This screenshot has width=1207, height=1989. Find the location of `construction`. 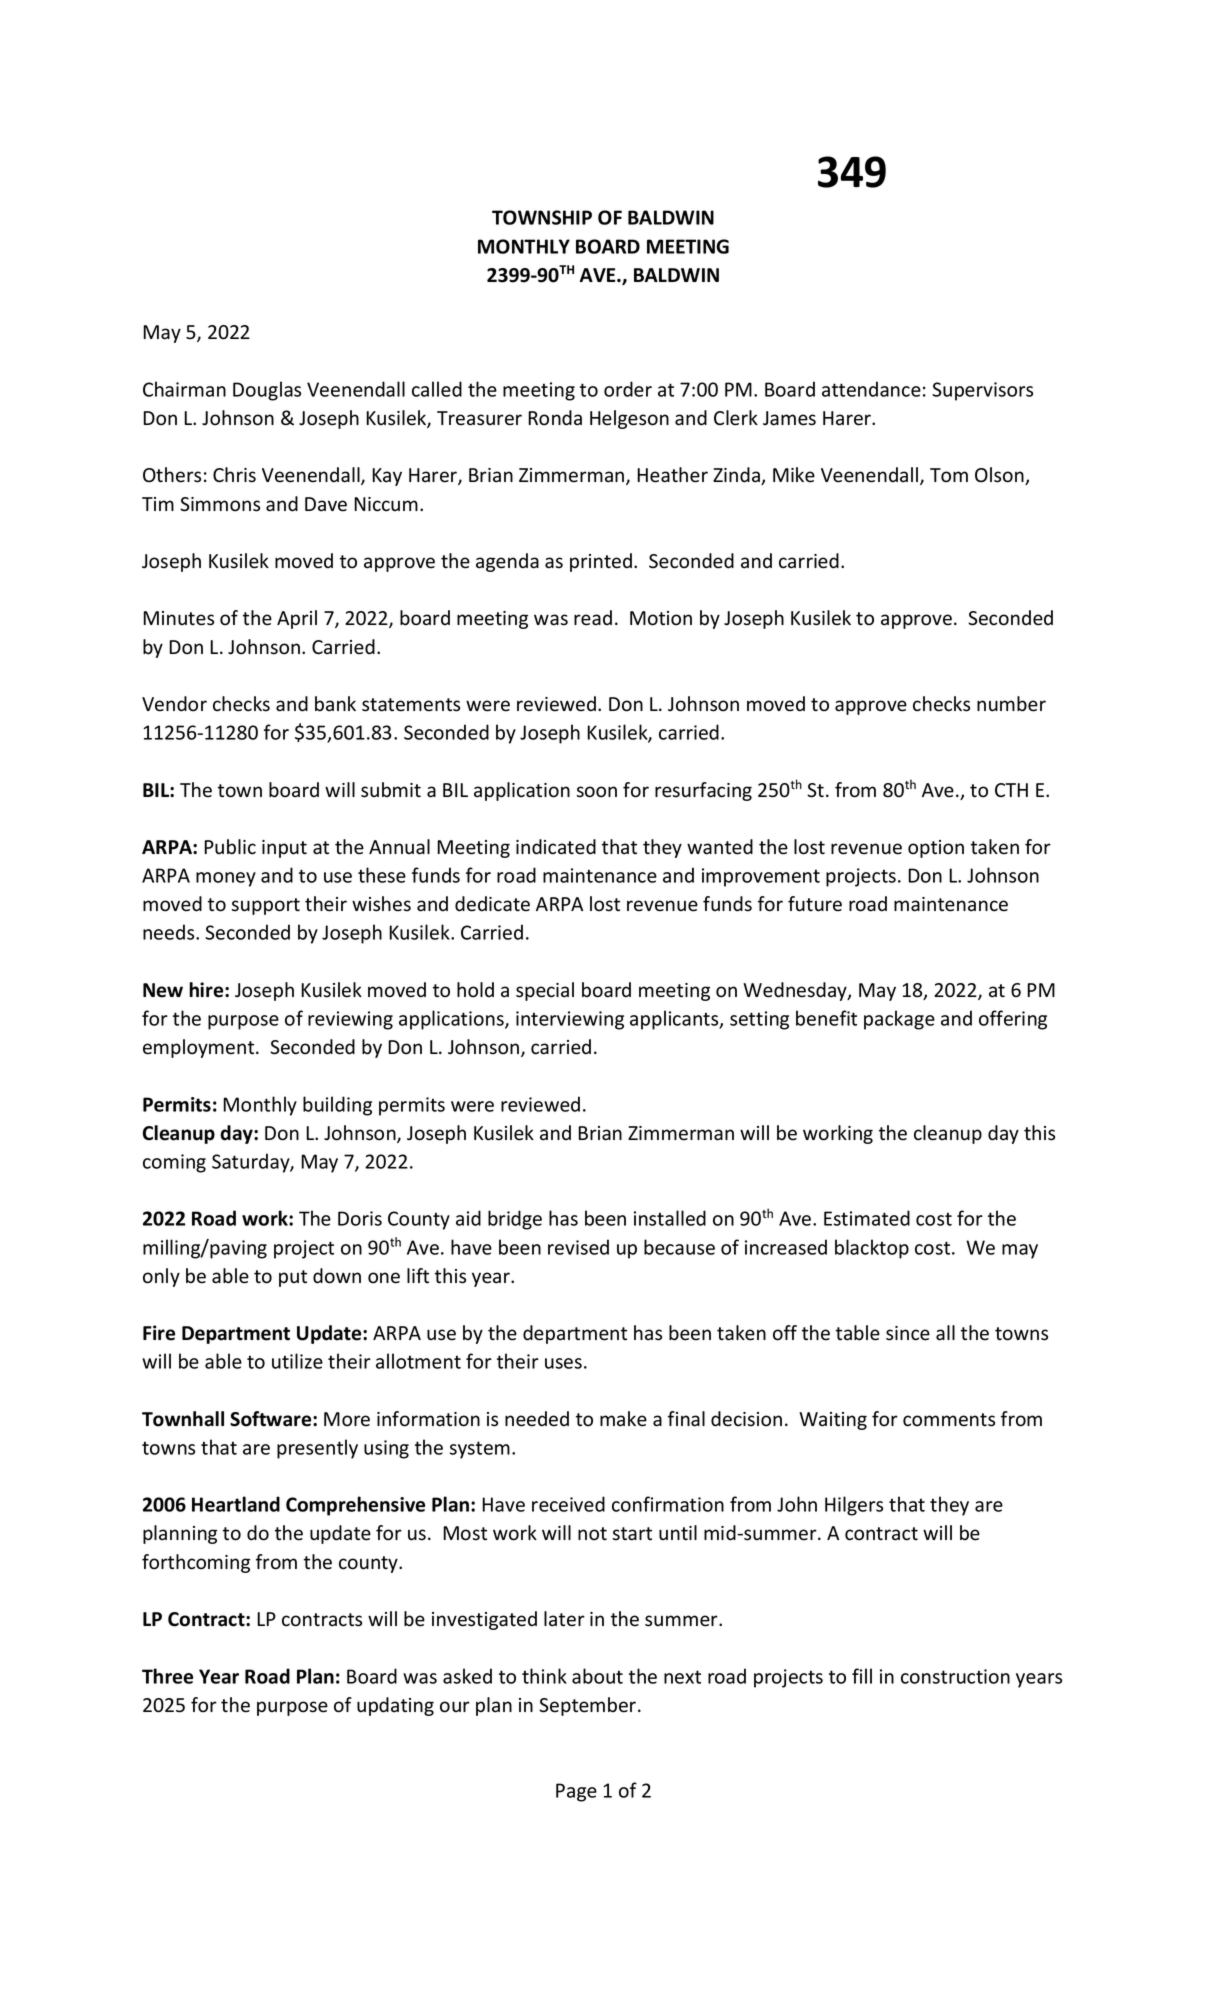

construction is located at coordinates (955, 1676).
